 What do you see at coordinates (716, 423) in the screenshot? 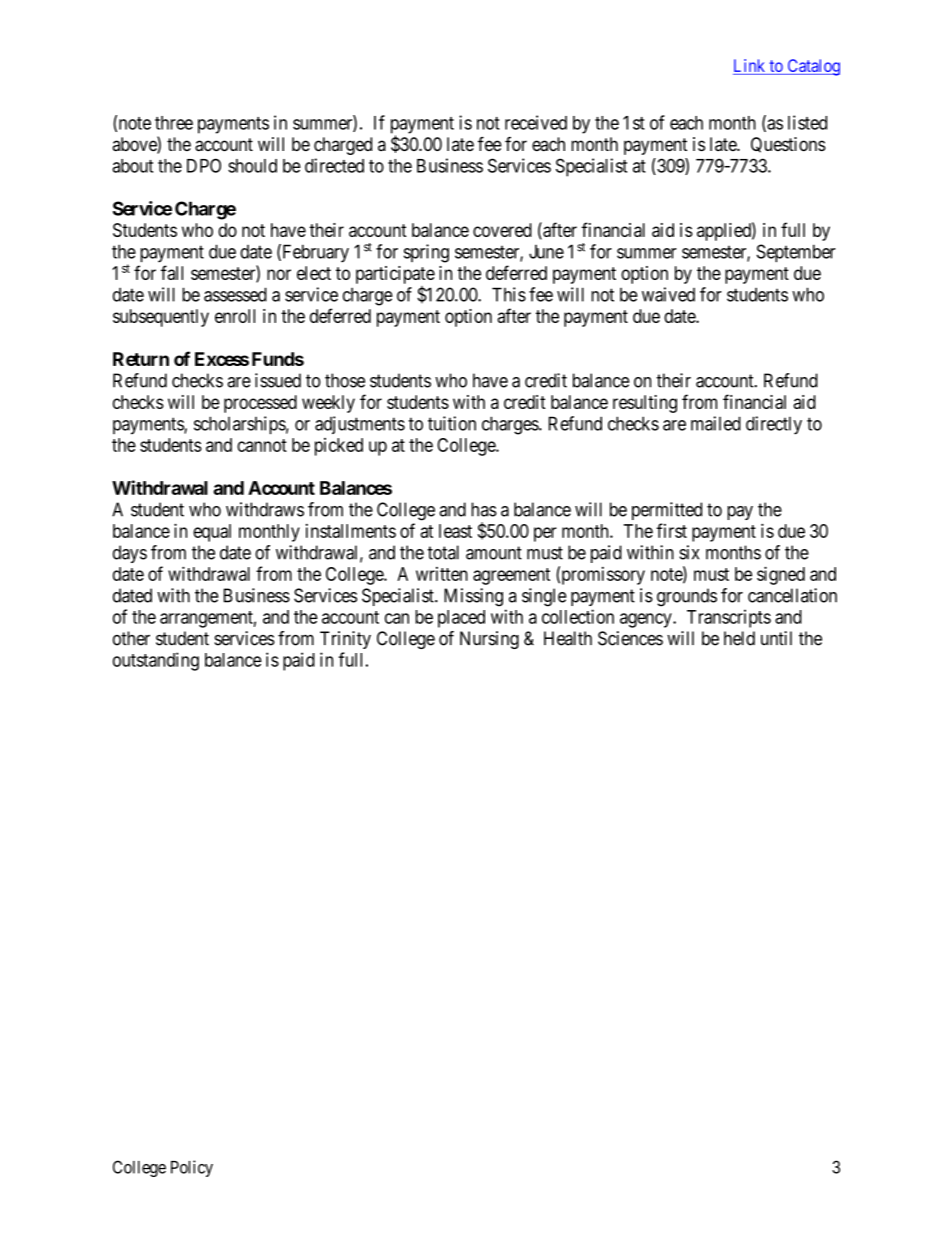
I see `mailed` at bounding box center [716, 423].
